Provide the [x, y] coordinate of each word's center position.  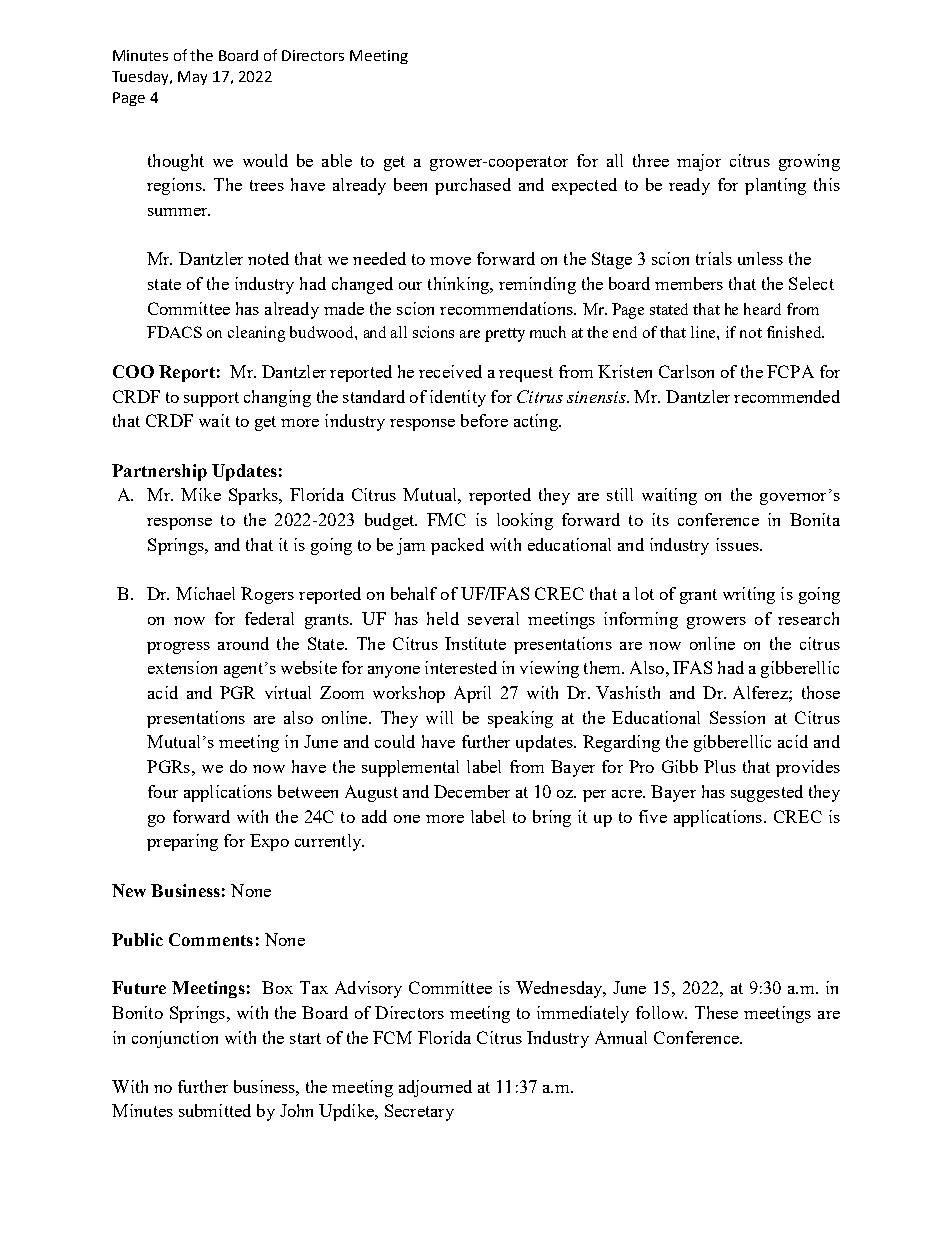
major [699, 162]
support [211, 399]
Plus [720, 766]
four [163, 791]
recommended [787, 396]
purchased [473, 186]
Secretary [419, 1112]
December [472, 791]
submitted [215, 1110]
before [484, 420]
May [192, 78]
